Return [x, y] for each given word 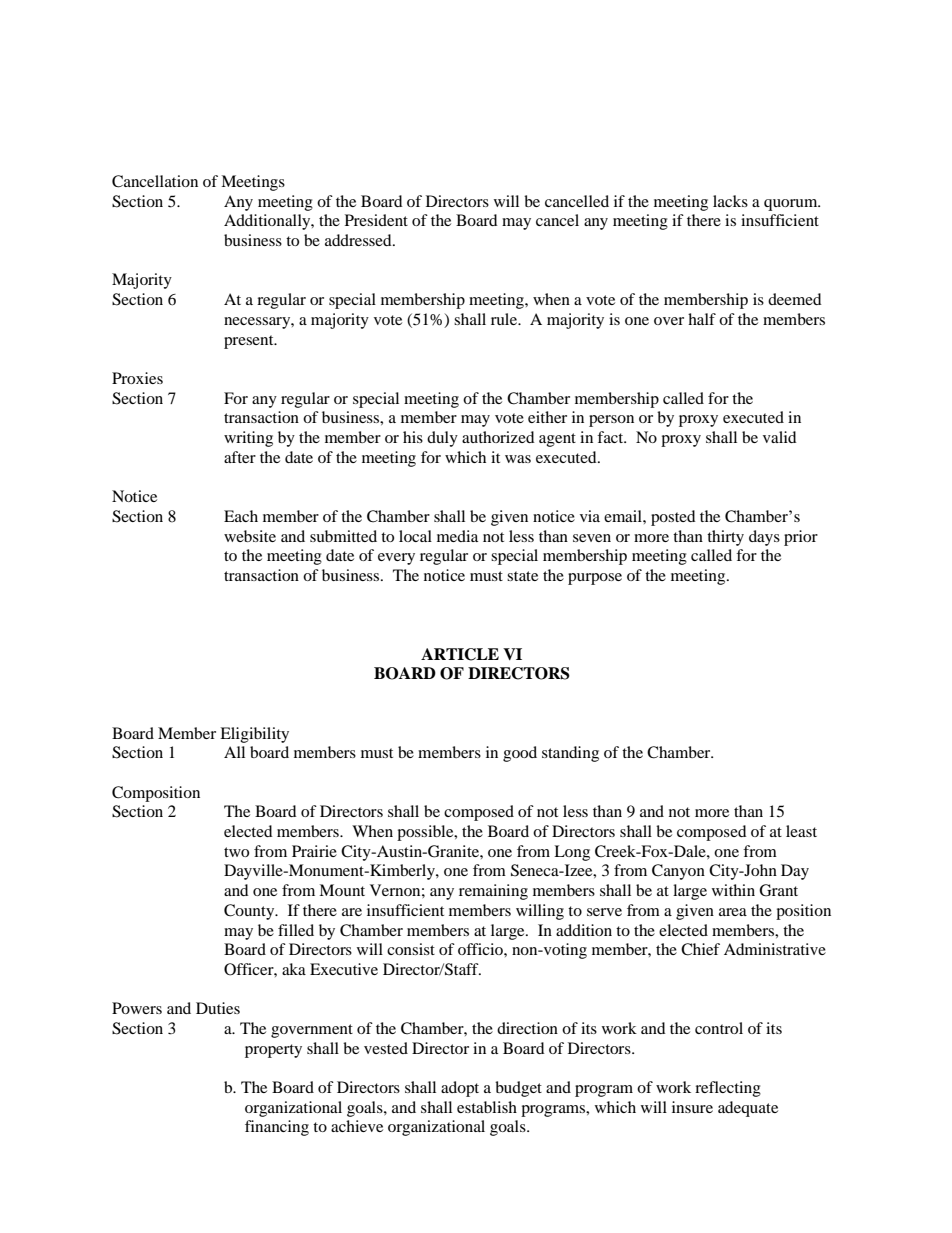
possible [426, 833]
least [801, 831]
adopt [460, 1089]
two [236, 852]
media [457, 536]
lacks [730, 201]
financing [277, 1128]
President [376, 220]
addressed [359, 240]
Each [241, 516]
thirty [725, 538]
